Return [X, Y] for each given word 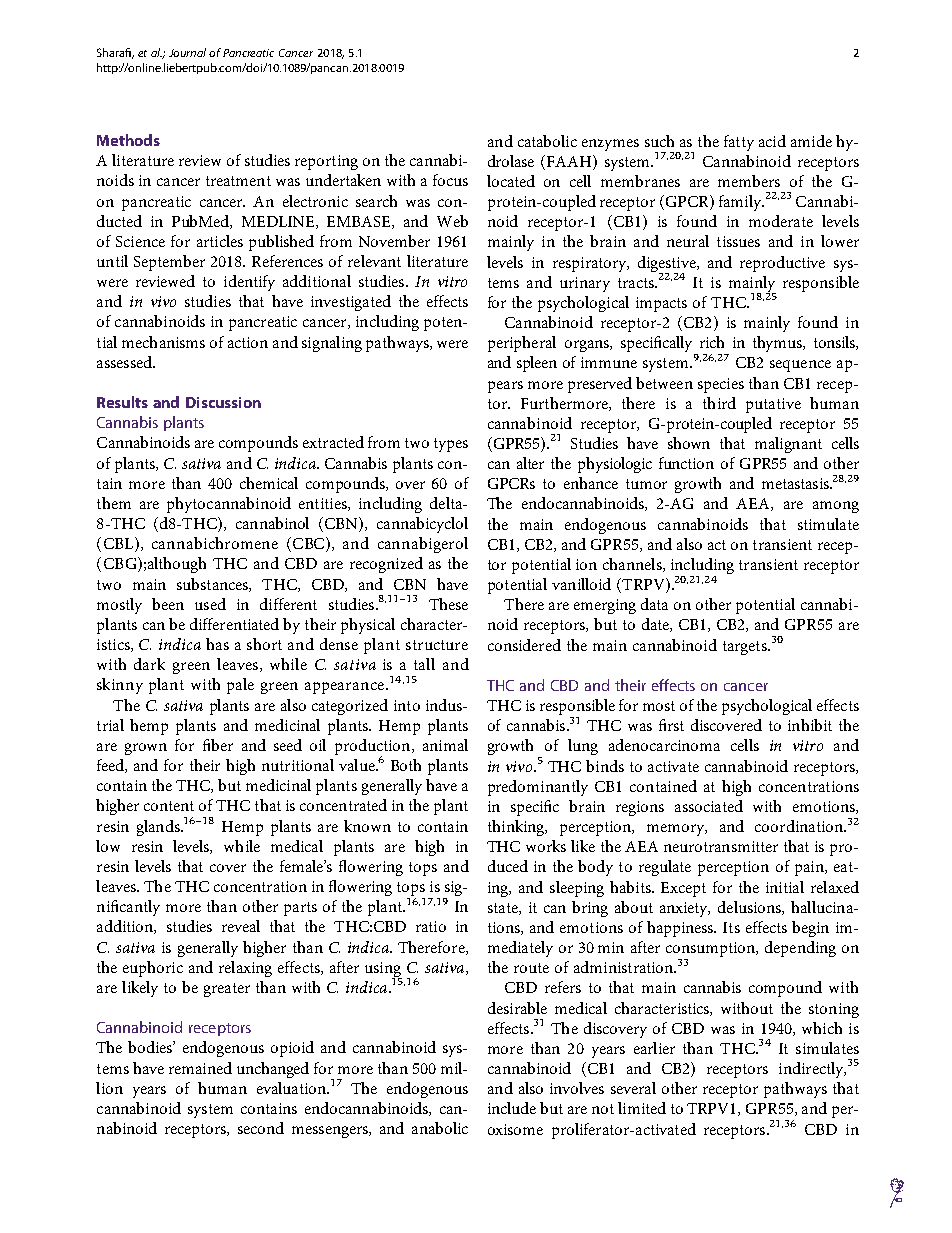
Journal [187, 52]
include [512, 1108]
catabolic [547, 141]
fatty [739, 143]
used [210, 604]
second [261, 1128]
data [654, 604]
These [448, 604]
